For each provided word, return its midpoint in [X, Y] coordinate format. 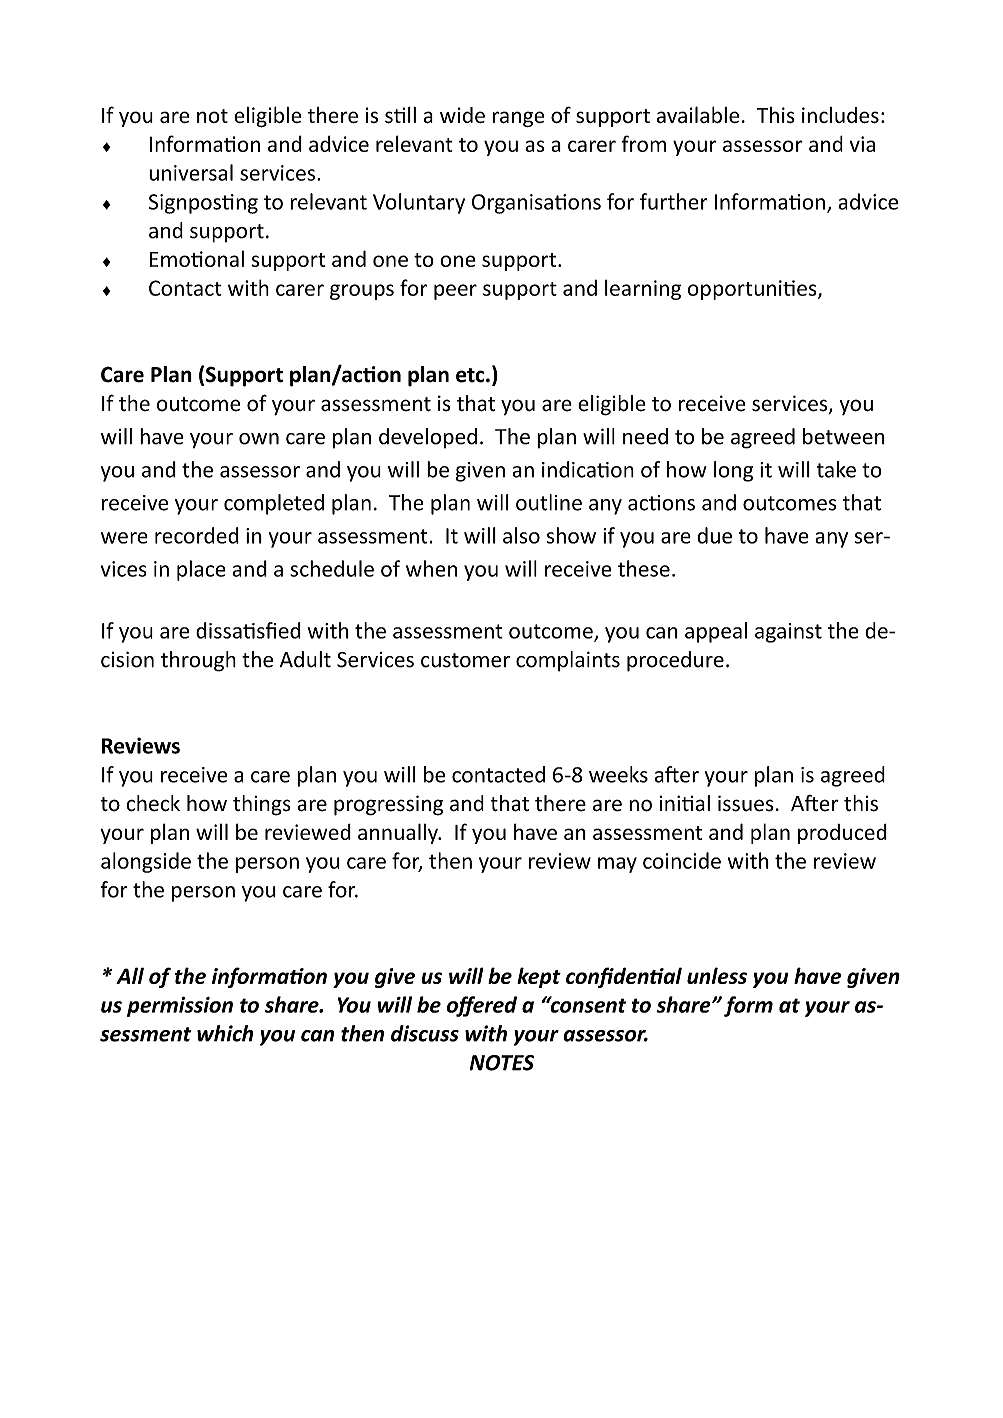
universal [191, 172]
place [201, 570]
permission [180, 1007]
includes [840, 115]
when [431, 568]
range [518, 119]
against [788, 633]
